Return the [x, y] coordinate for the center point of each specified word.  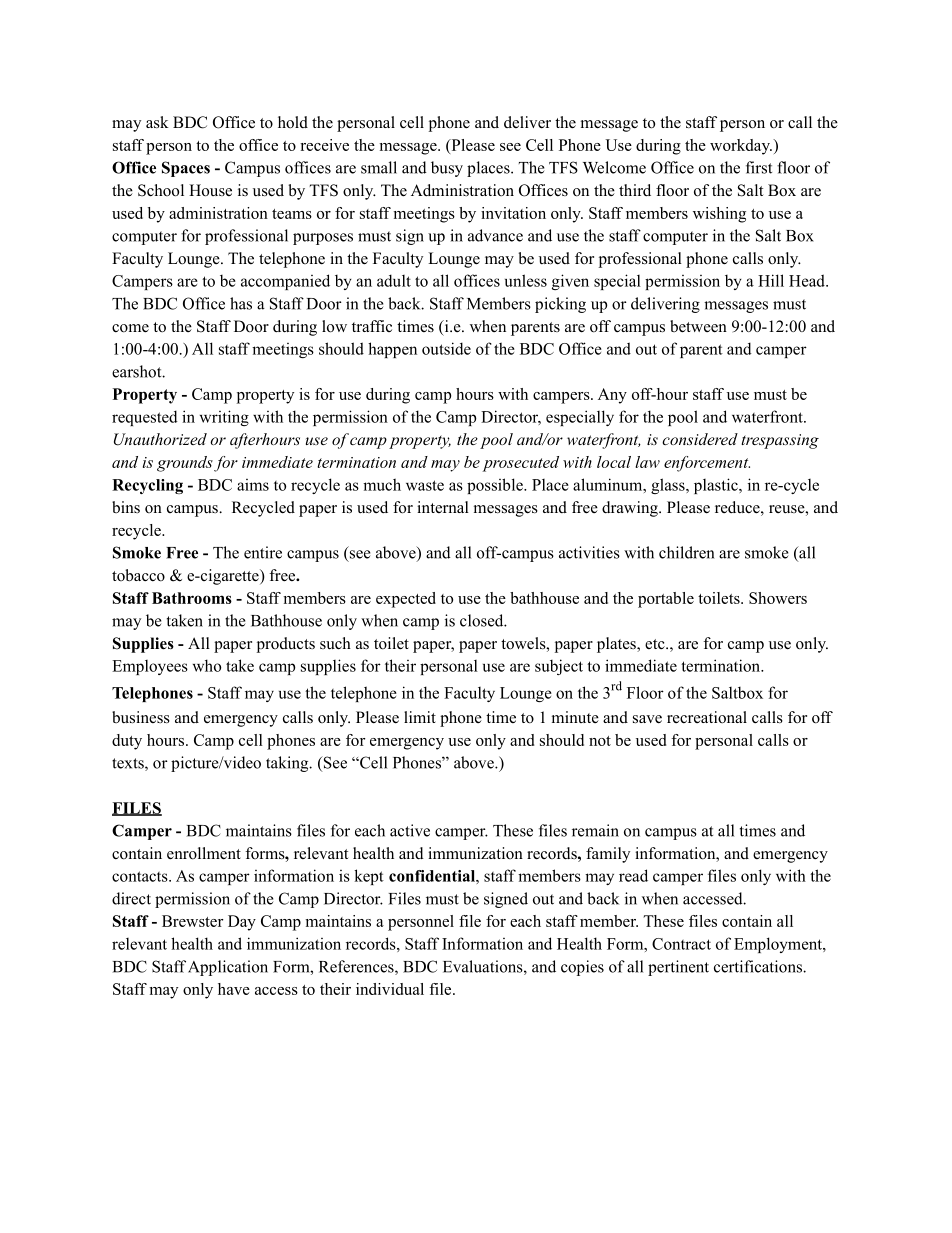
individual [390, 989]
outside [446, 348]
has [241, 303]
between [698, 326]
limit [420, 717]
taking [288, 764]
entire [263, 552]
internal [443, 507]
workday [741, 147]
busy [447, 169]
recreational [707, 717]
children [686, 552]
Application [228, 968]
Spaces [186, 169]
